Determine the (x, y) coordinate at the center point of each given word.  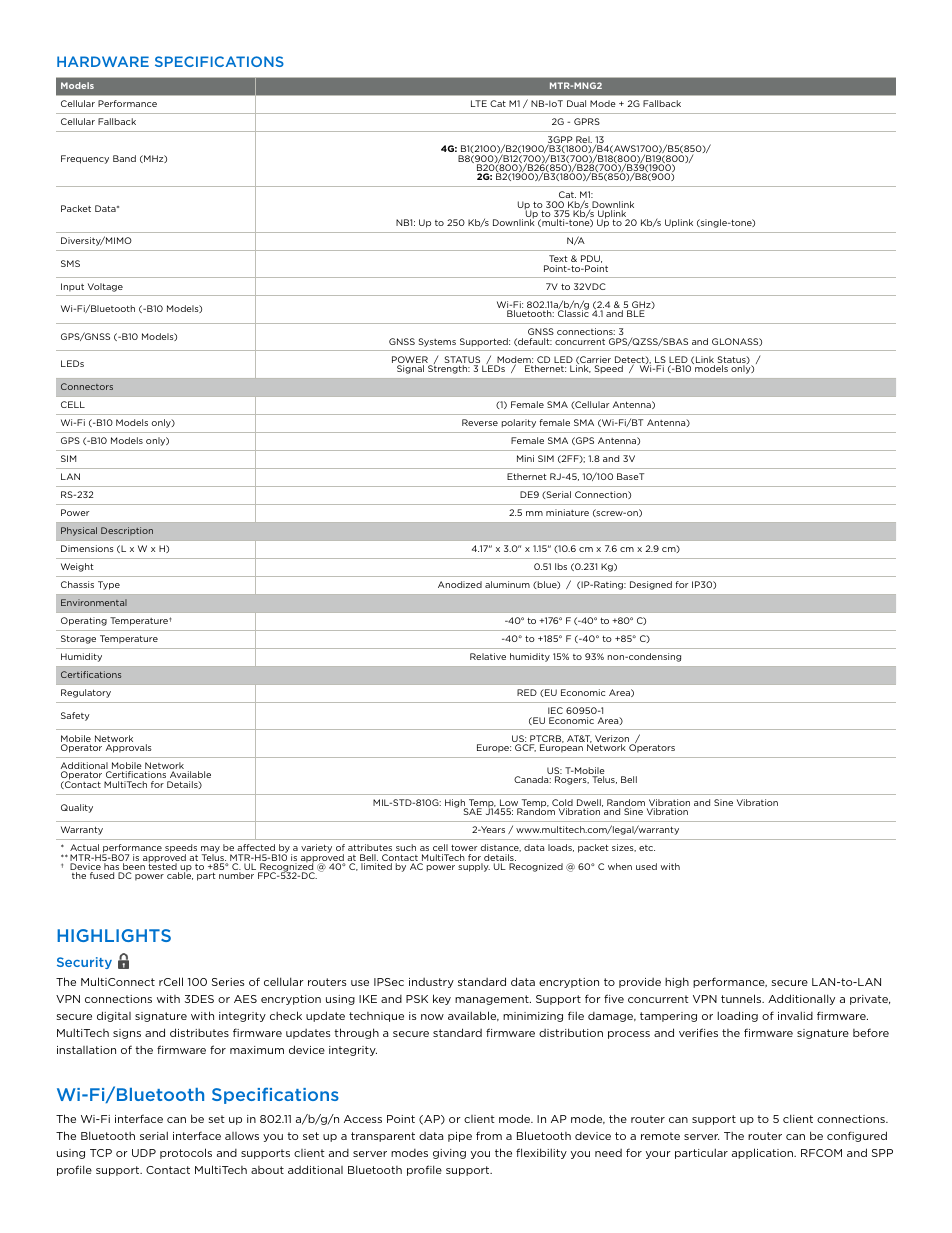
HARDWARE (103, 61)
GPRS (587, 121)
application (764, 1153)
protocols (186, 1153)
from (489, 1135)
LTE (479, 103)
